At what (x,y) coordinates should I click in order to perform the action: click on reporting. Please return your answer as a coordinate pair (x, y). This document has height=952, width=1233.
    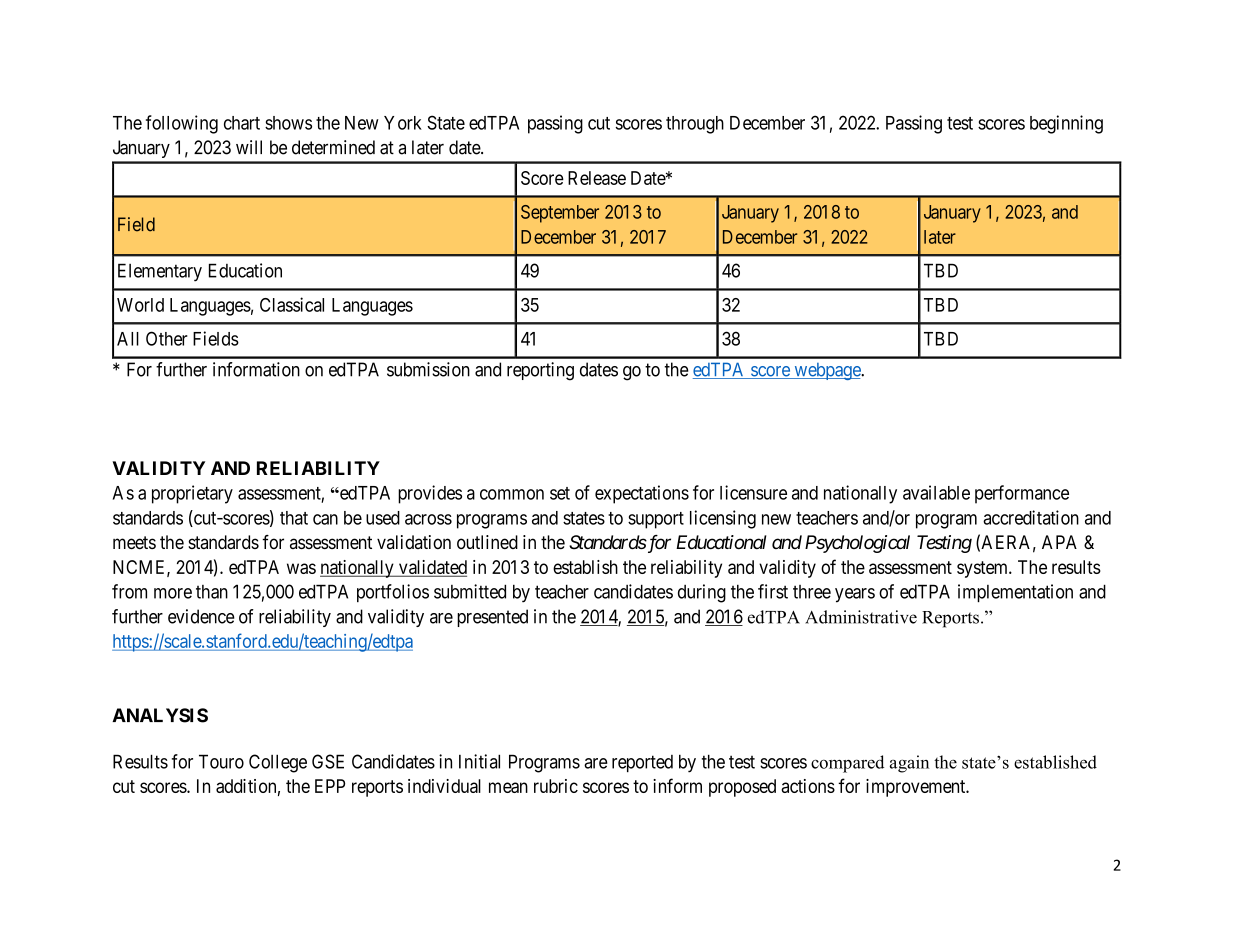
    Looking at the image, I should click on (540, 371).
